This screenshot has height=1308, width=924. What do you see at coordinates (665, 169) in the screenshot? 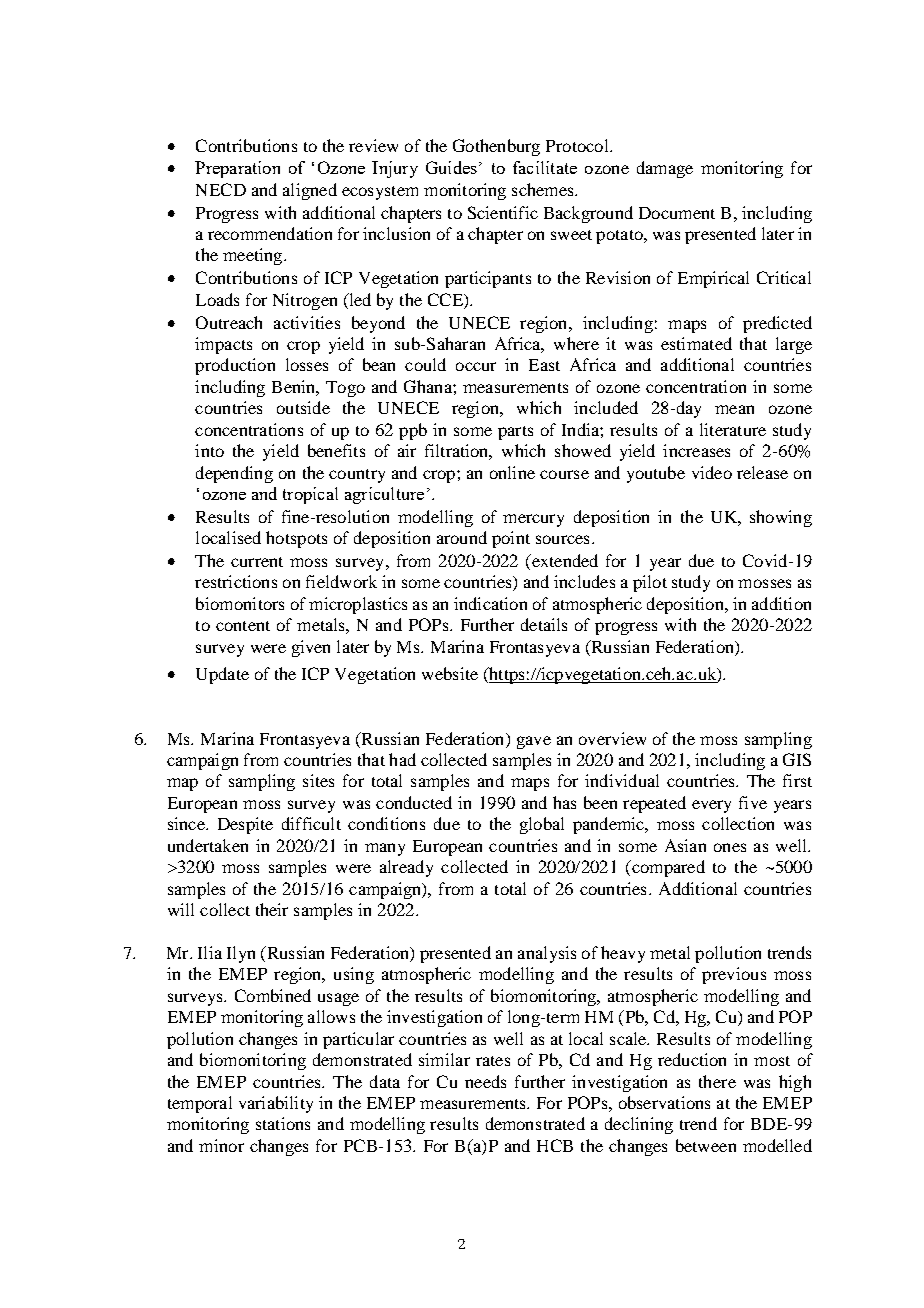
I see `damage` at bounding box center [665, 169].
